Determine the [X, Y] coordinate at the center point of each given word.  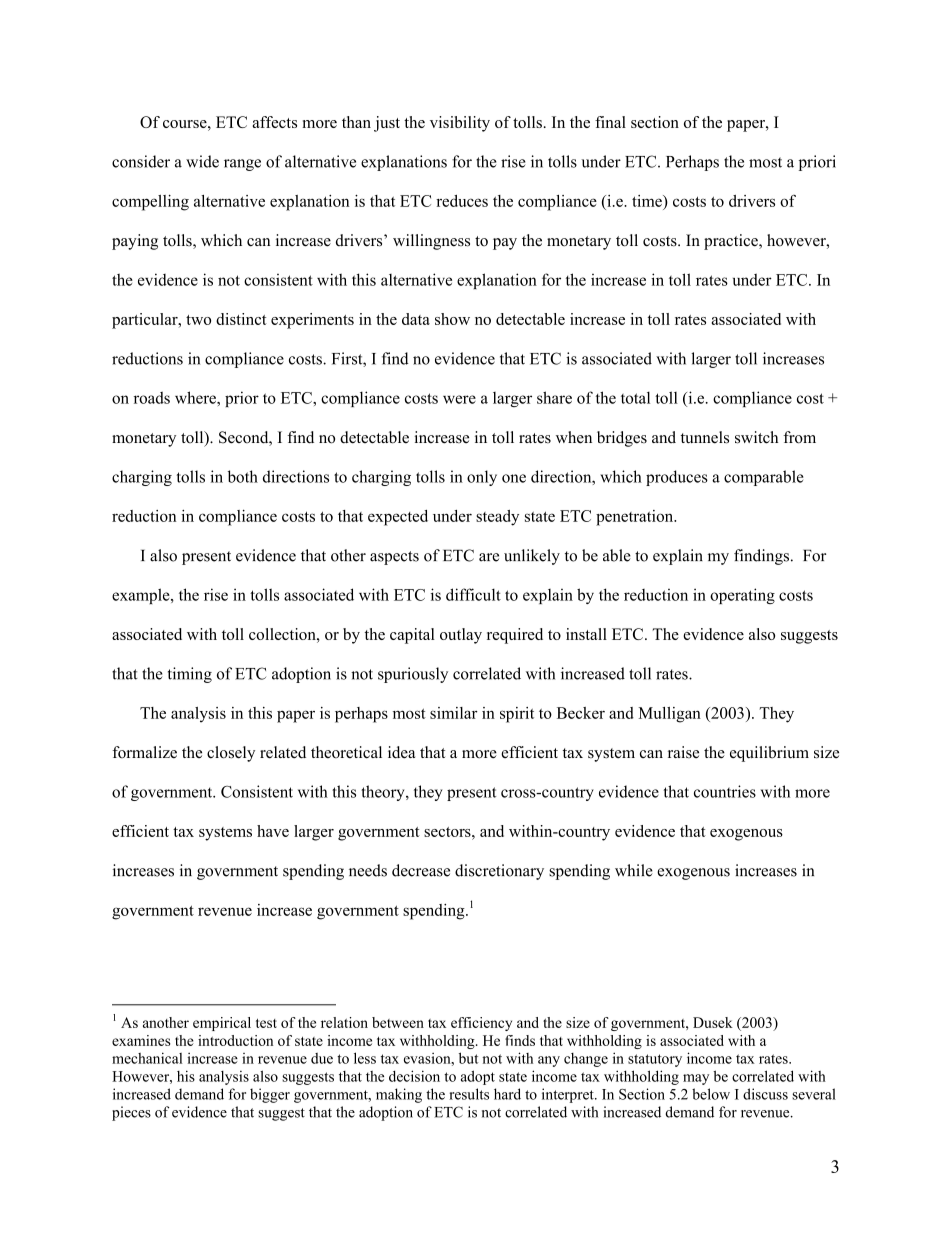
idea [401, 752]
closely [231, 754]
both [243, 476]
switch [756, 437]
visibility [460, 124]
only [482, 478]
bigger [270, 1095]
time [648, 201]
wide [202, 161]
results [469, 1094]
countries [725, 791]
